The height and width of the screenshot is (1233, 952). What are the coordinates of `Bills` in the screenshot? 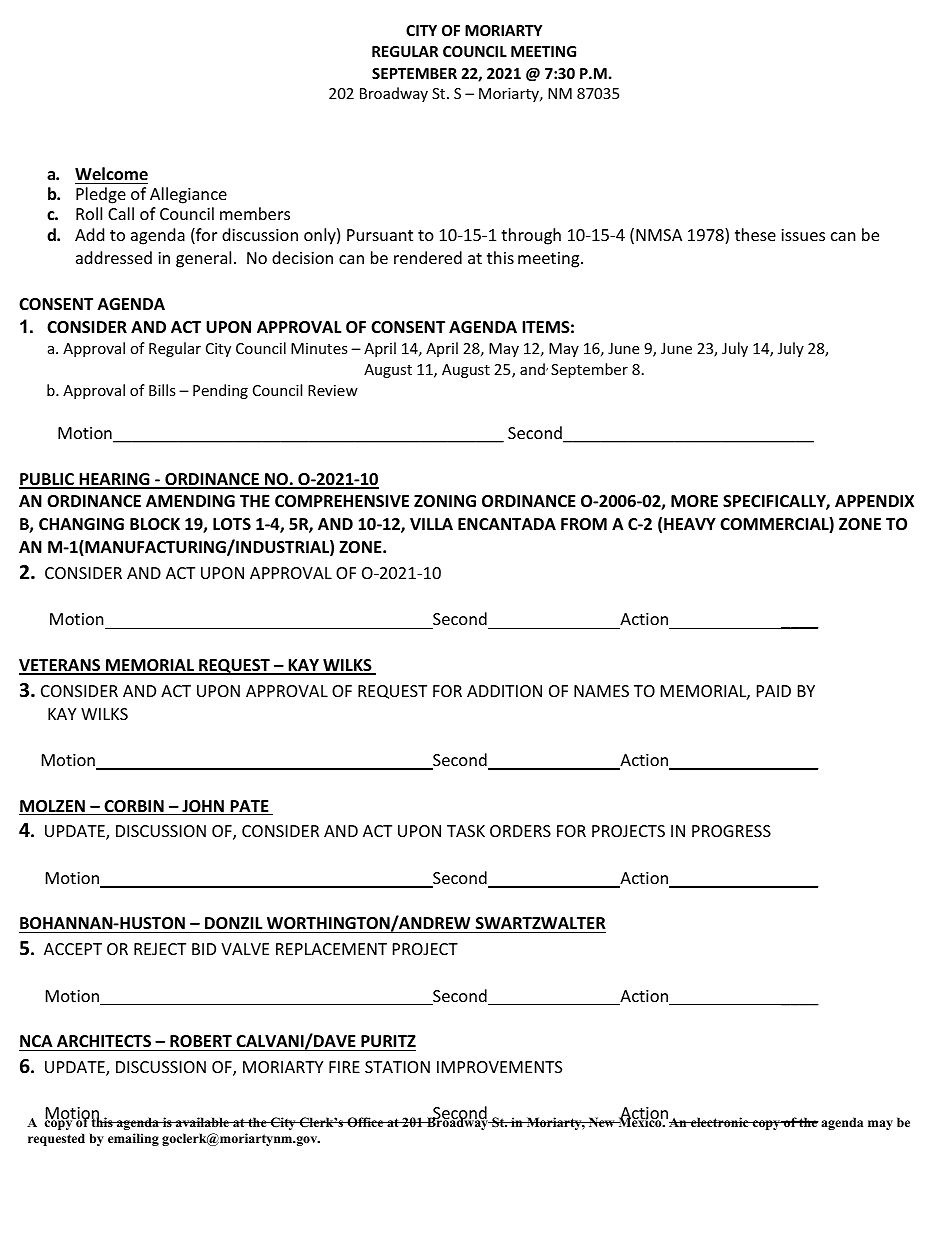 It's located at (162, 390).
